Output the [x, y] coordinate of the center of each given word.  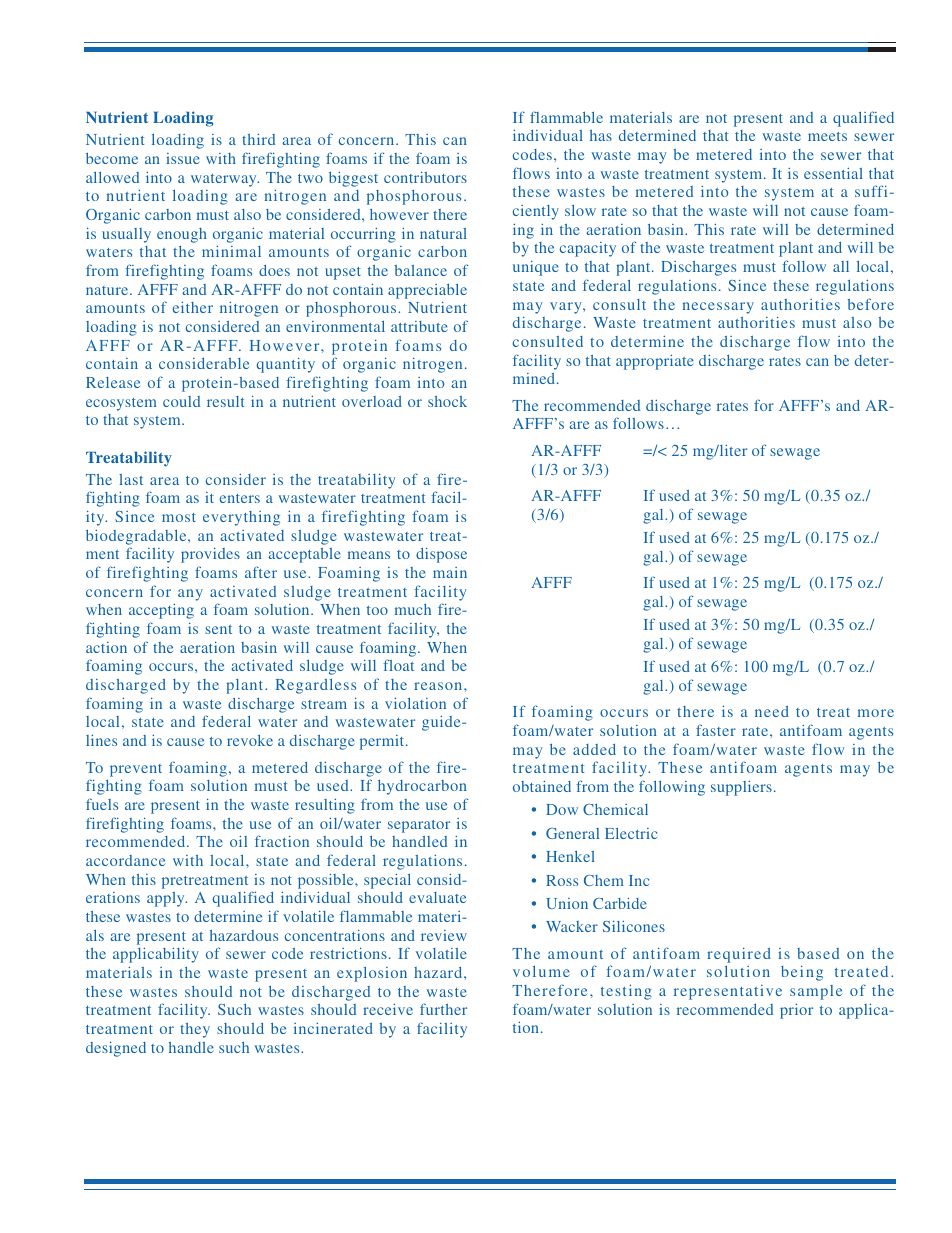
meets [827, 136]
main [450, 572]
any [190, 595]
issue [183, 158]
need [772, 711]
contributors [425, 177]
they [195, 1030]
